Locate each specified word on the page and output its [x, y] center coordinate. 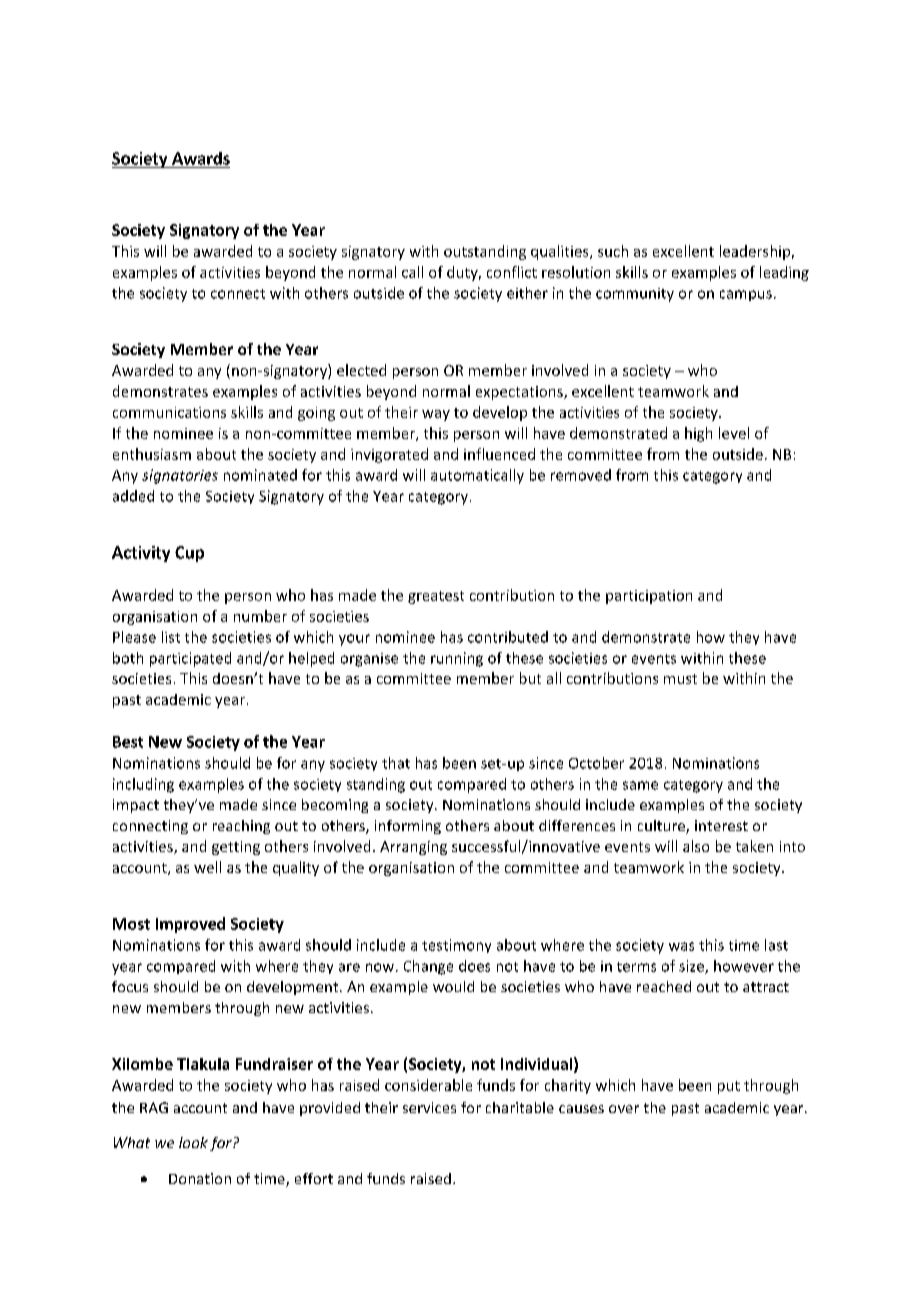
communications [169, 412]
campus [746, 295]
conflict [512, 272]
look [193, 1142]
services [429, 1107]
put [729, 1087]
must [680, 679]
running [457, 659]
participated [190, 659]
